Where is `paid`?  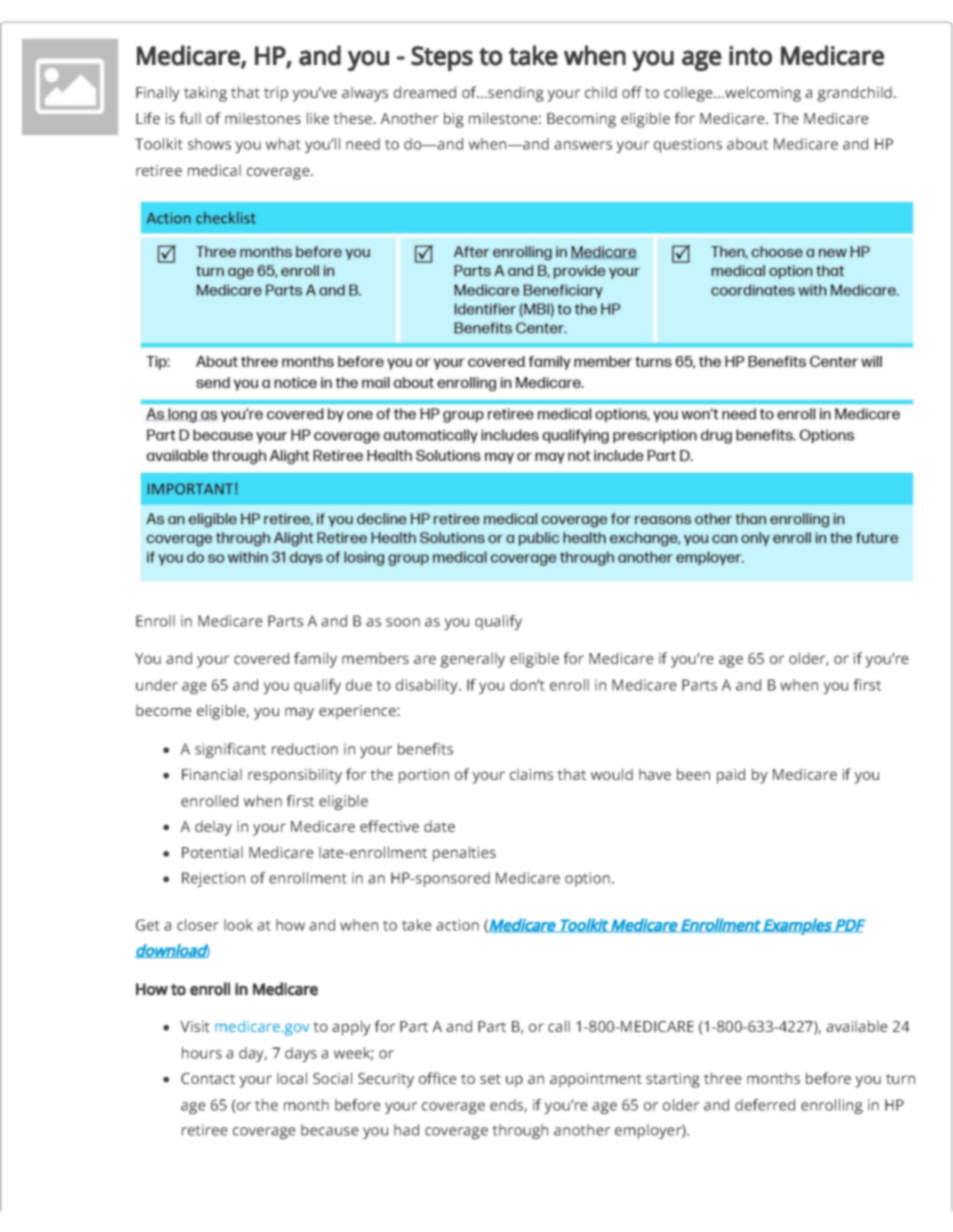
paid is located at coordinates (731, 776).
